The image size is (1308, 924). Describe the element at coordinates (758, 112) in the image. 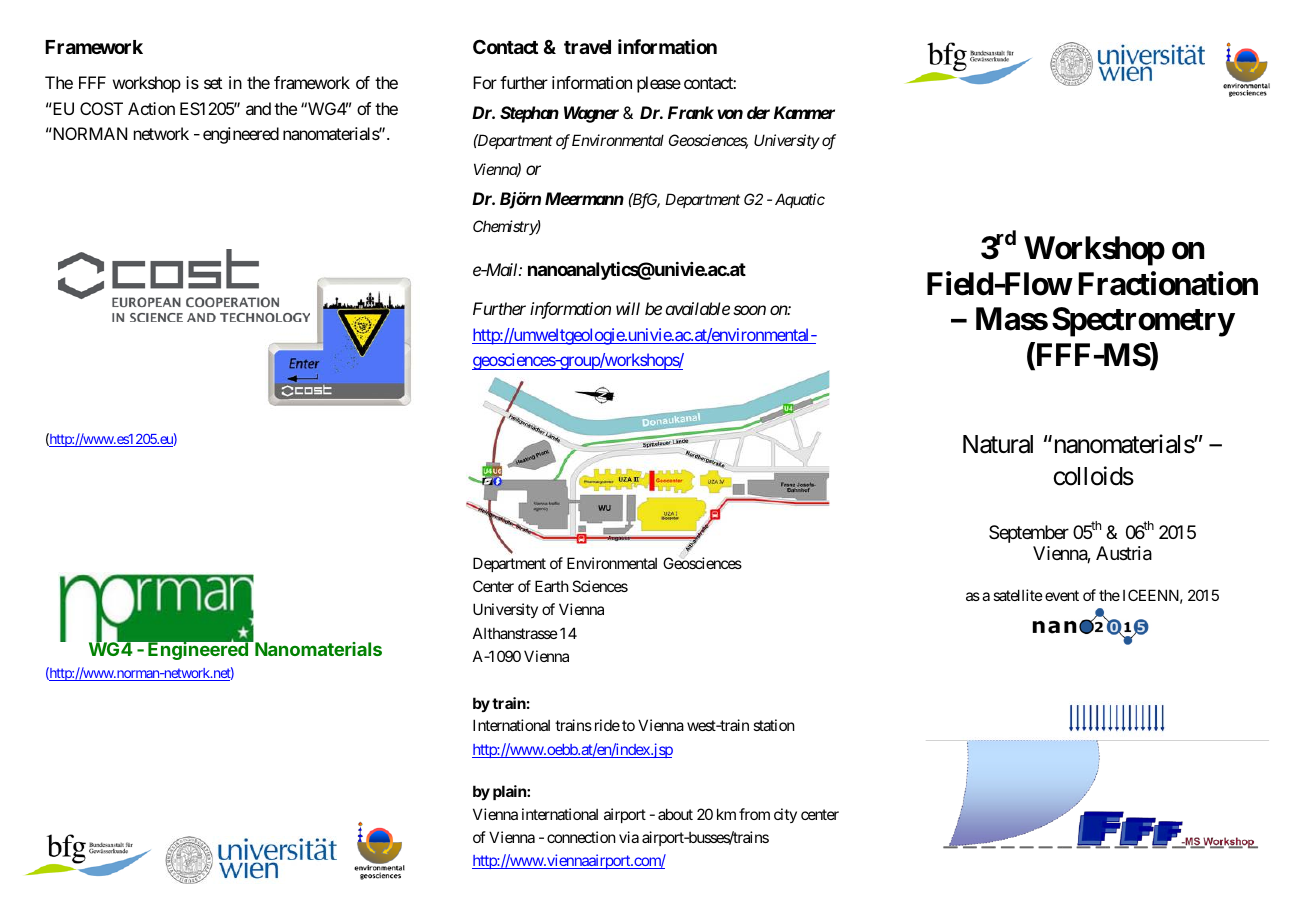

I see `der` at that location.
